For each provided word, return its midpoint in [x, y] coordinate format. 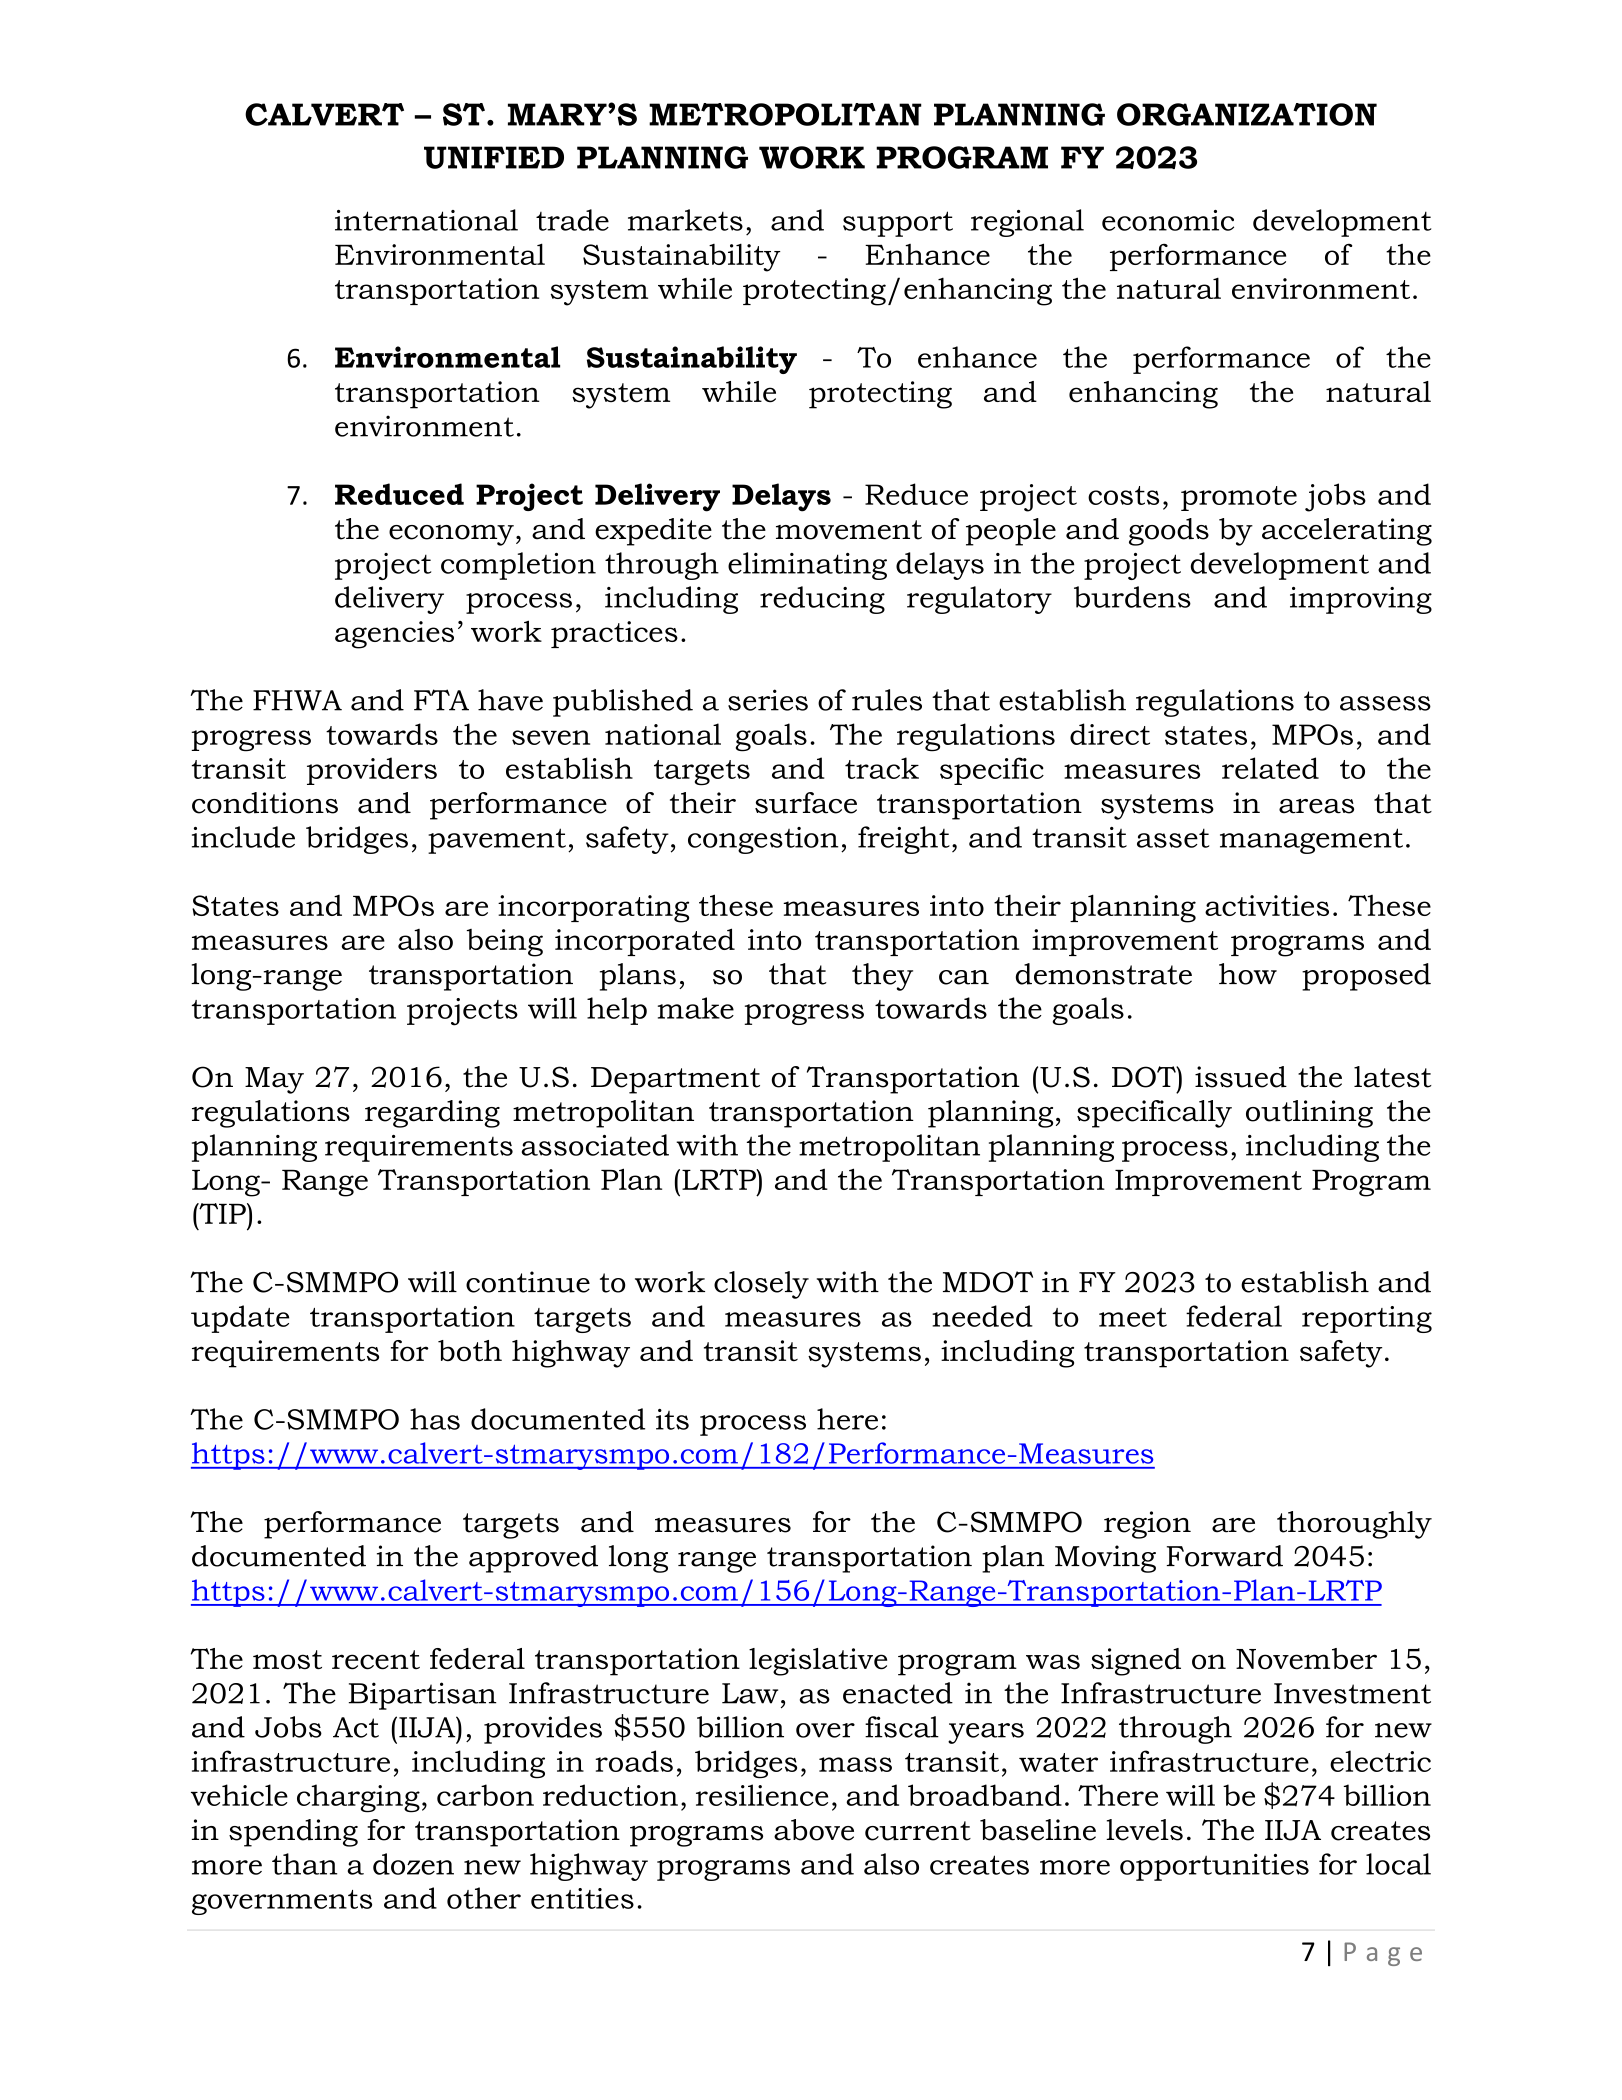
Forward [1224, 1556]
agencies [394, 635]
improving [1361, 600]
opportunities [1214, 1867]
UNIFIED [494, 157]
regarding [432, 1114]
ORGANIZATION [1247, 114]
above [814, 1830]
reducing [822, 600]
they [882, 977]
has [435, 1419]
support [898, 224]
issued [1241, 1077]
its [672, 1419]
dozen [413, 1864]
